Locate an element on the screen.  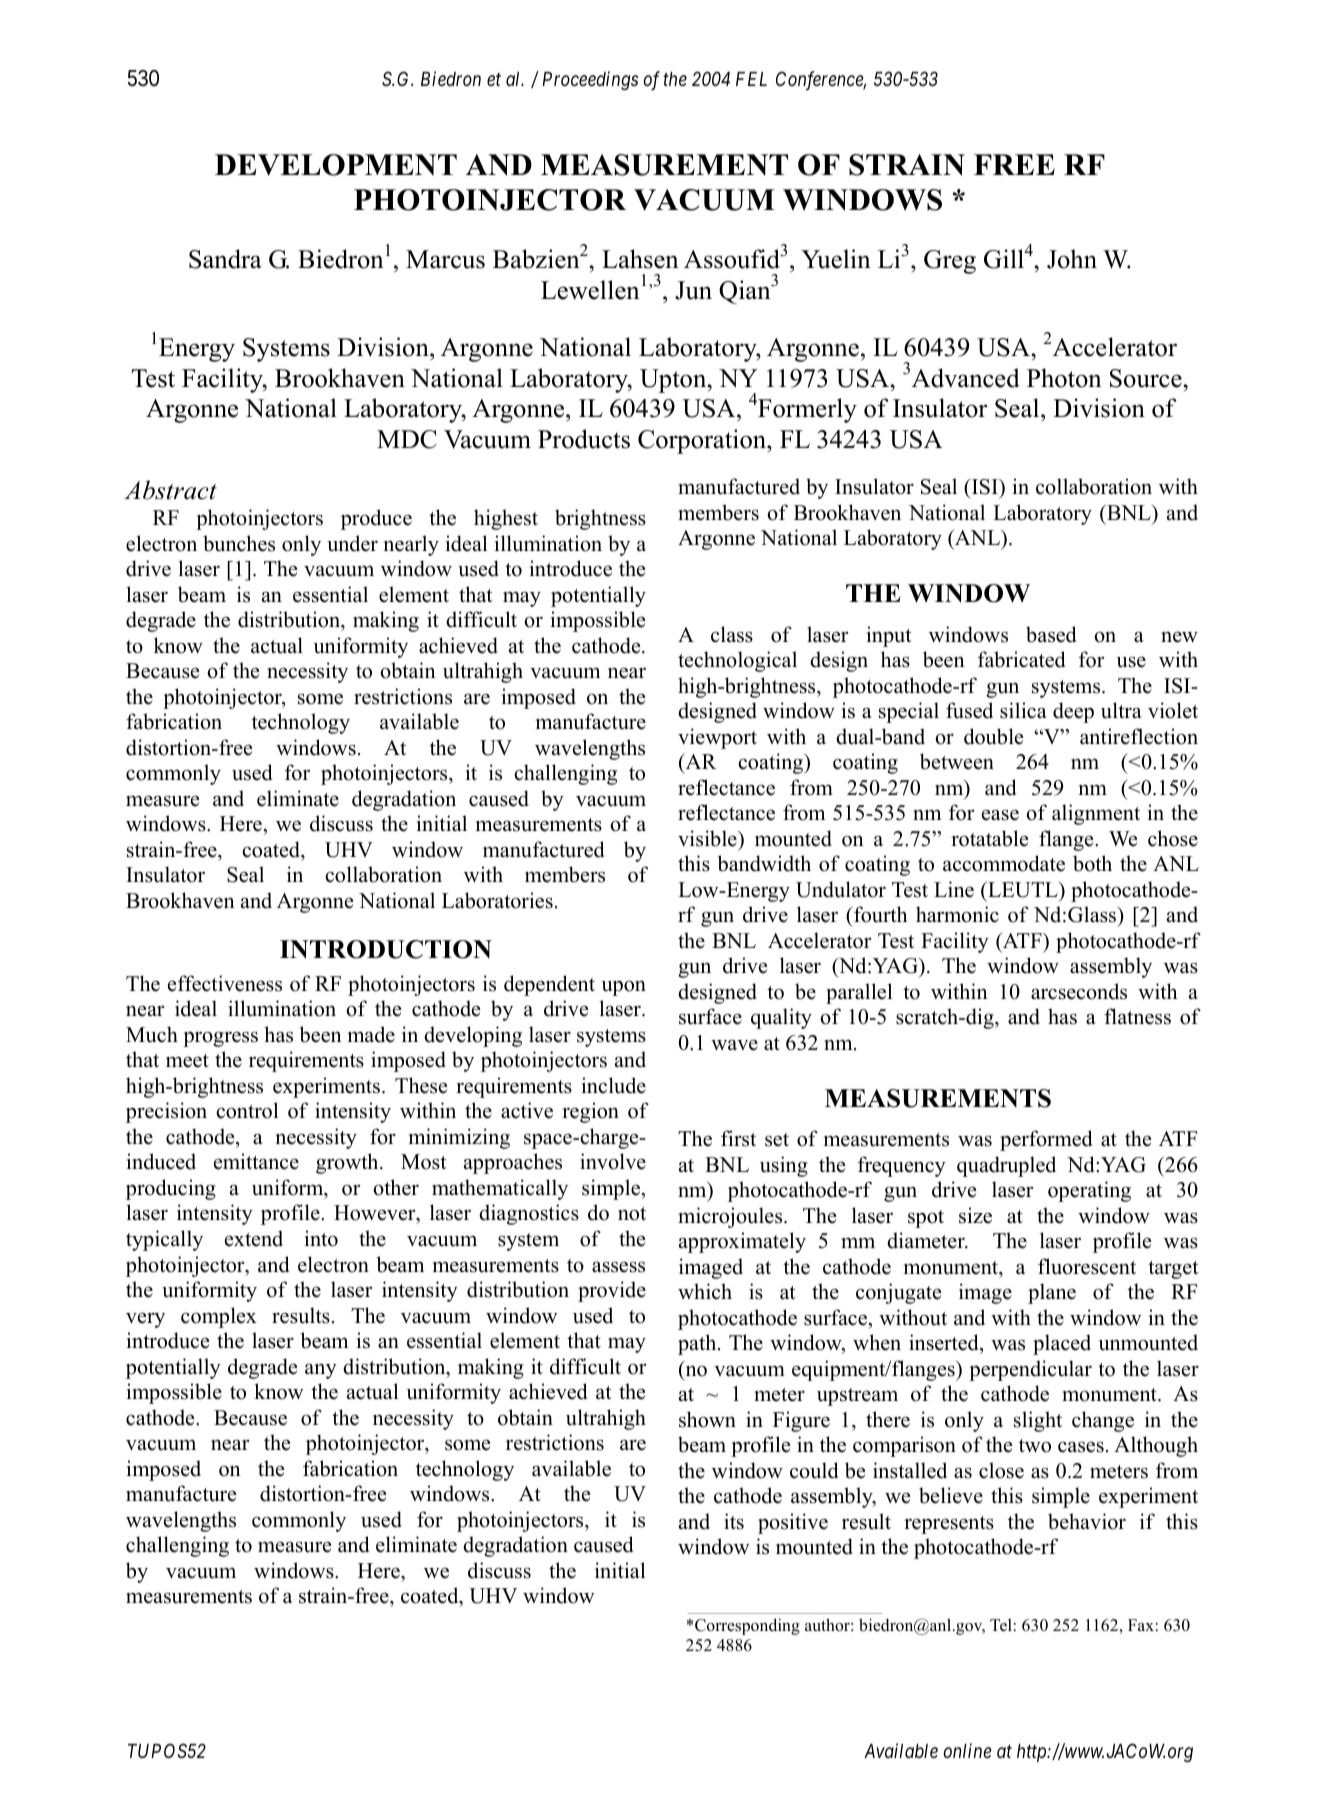
visible is located at coordinates (708, 838).
